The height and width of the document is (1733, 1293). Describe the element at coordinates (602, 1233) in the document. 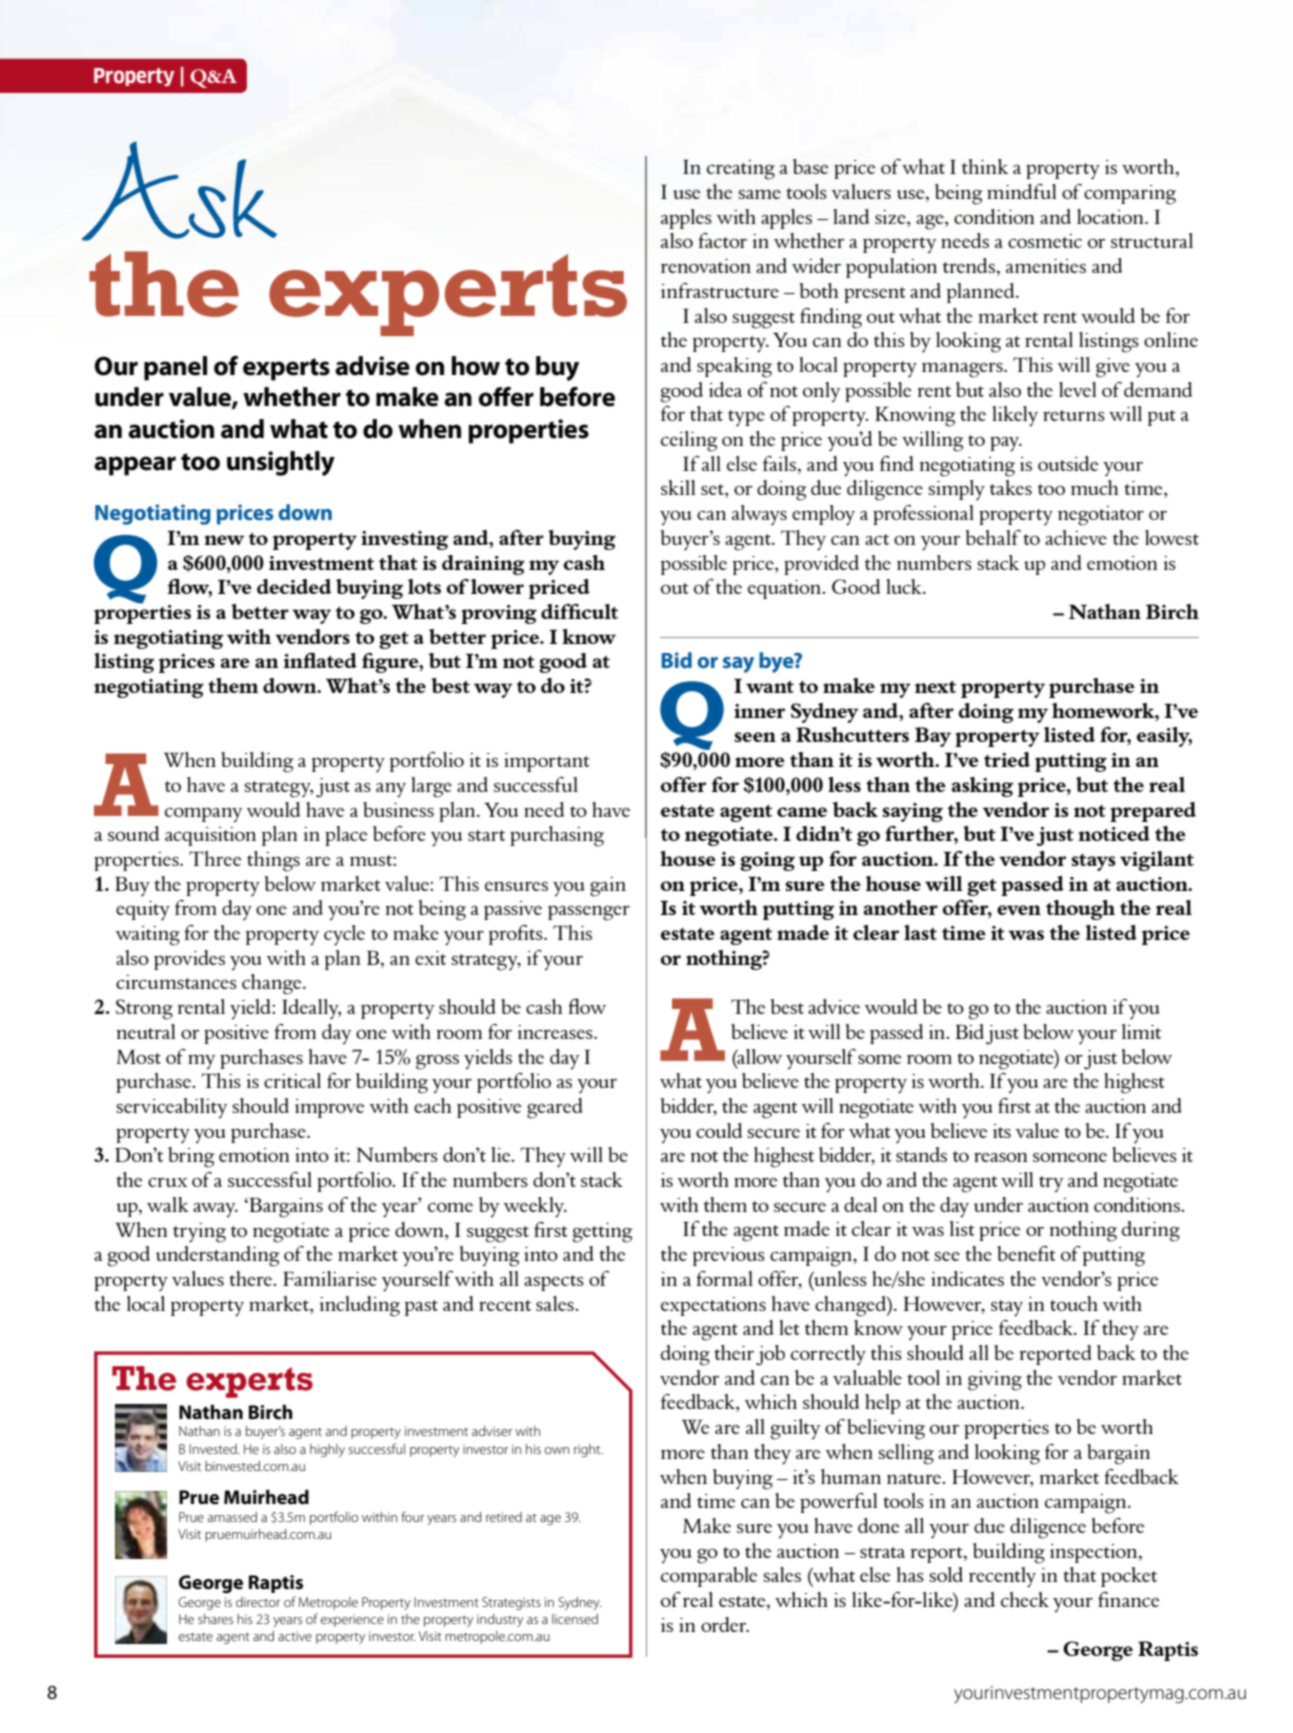

I see `getting` at that location.
